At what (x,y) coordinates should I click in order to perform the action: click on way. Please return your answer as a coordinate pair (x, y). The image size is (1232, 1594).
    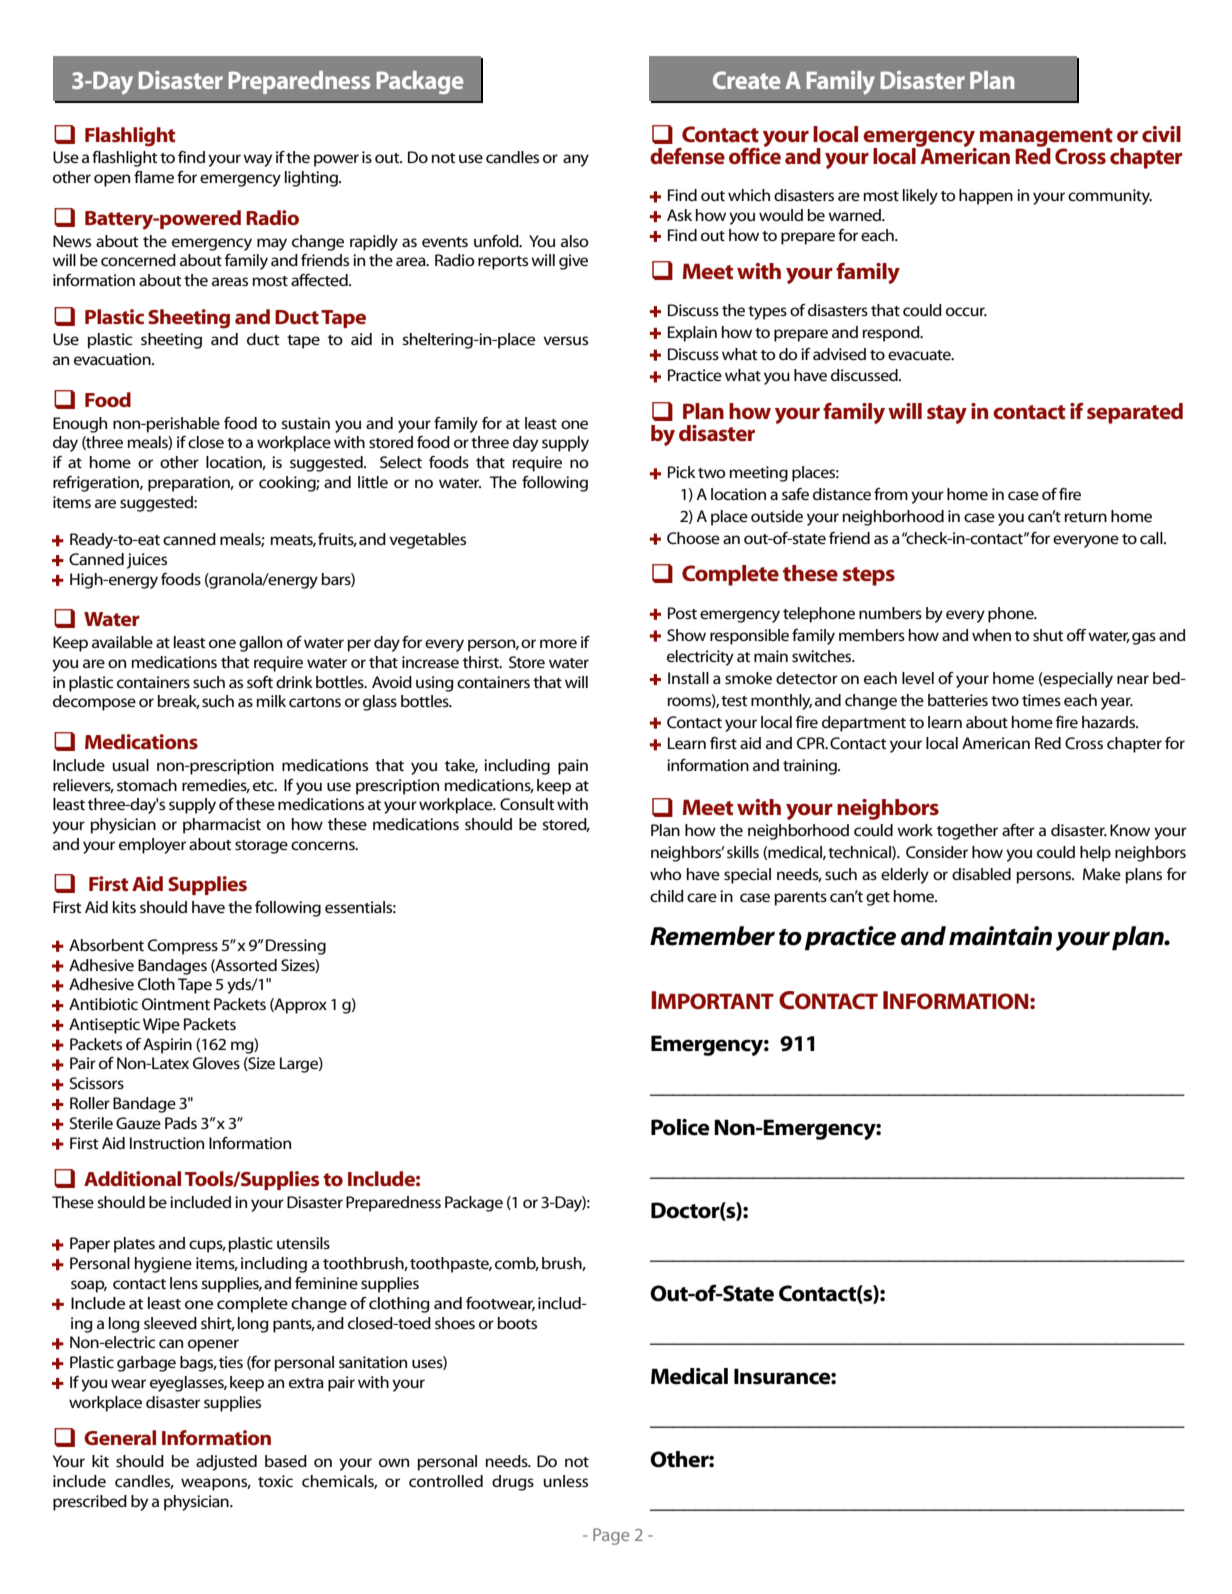
    Looking at the image, I should click on (257, 160).
